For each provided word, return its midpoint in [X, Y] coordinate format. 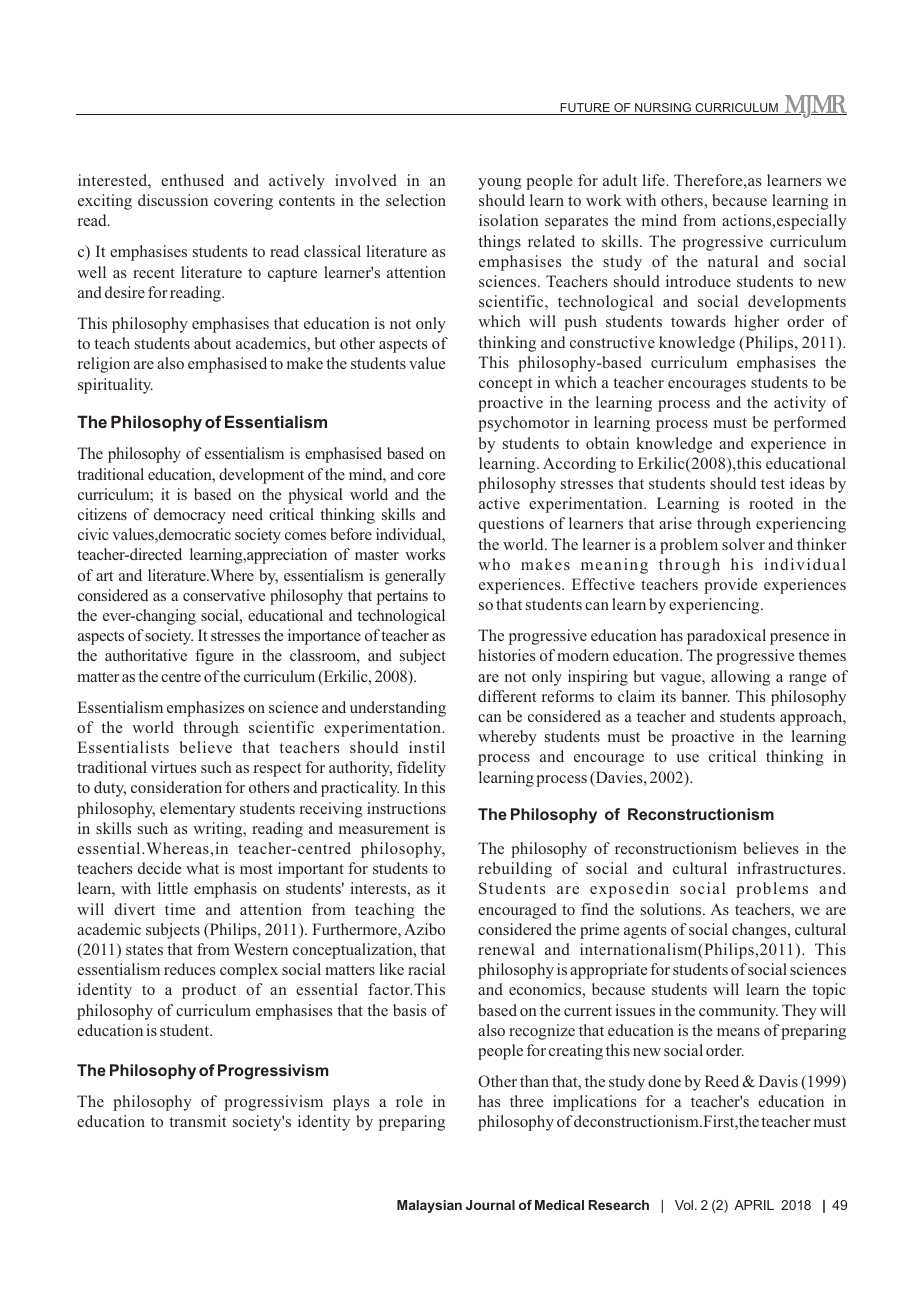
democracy [190, 516]
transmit [197, 1121]
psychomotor [524, 424]
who [494, 564]
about [212, 343]
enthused [192, 180]
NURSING [663, 109]
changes [760, 931]
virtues [173, 767]
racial [426, 969]
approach [812, 718]
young [500, 184]
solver [743, 544]
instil [427, 747]
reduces [189, 969]
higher [757, 323]
